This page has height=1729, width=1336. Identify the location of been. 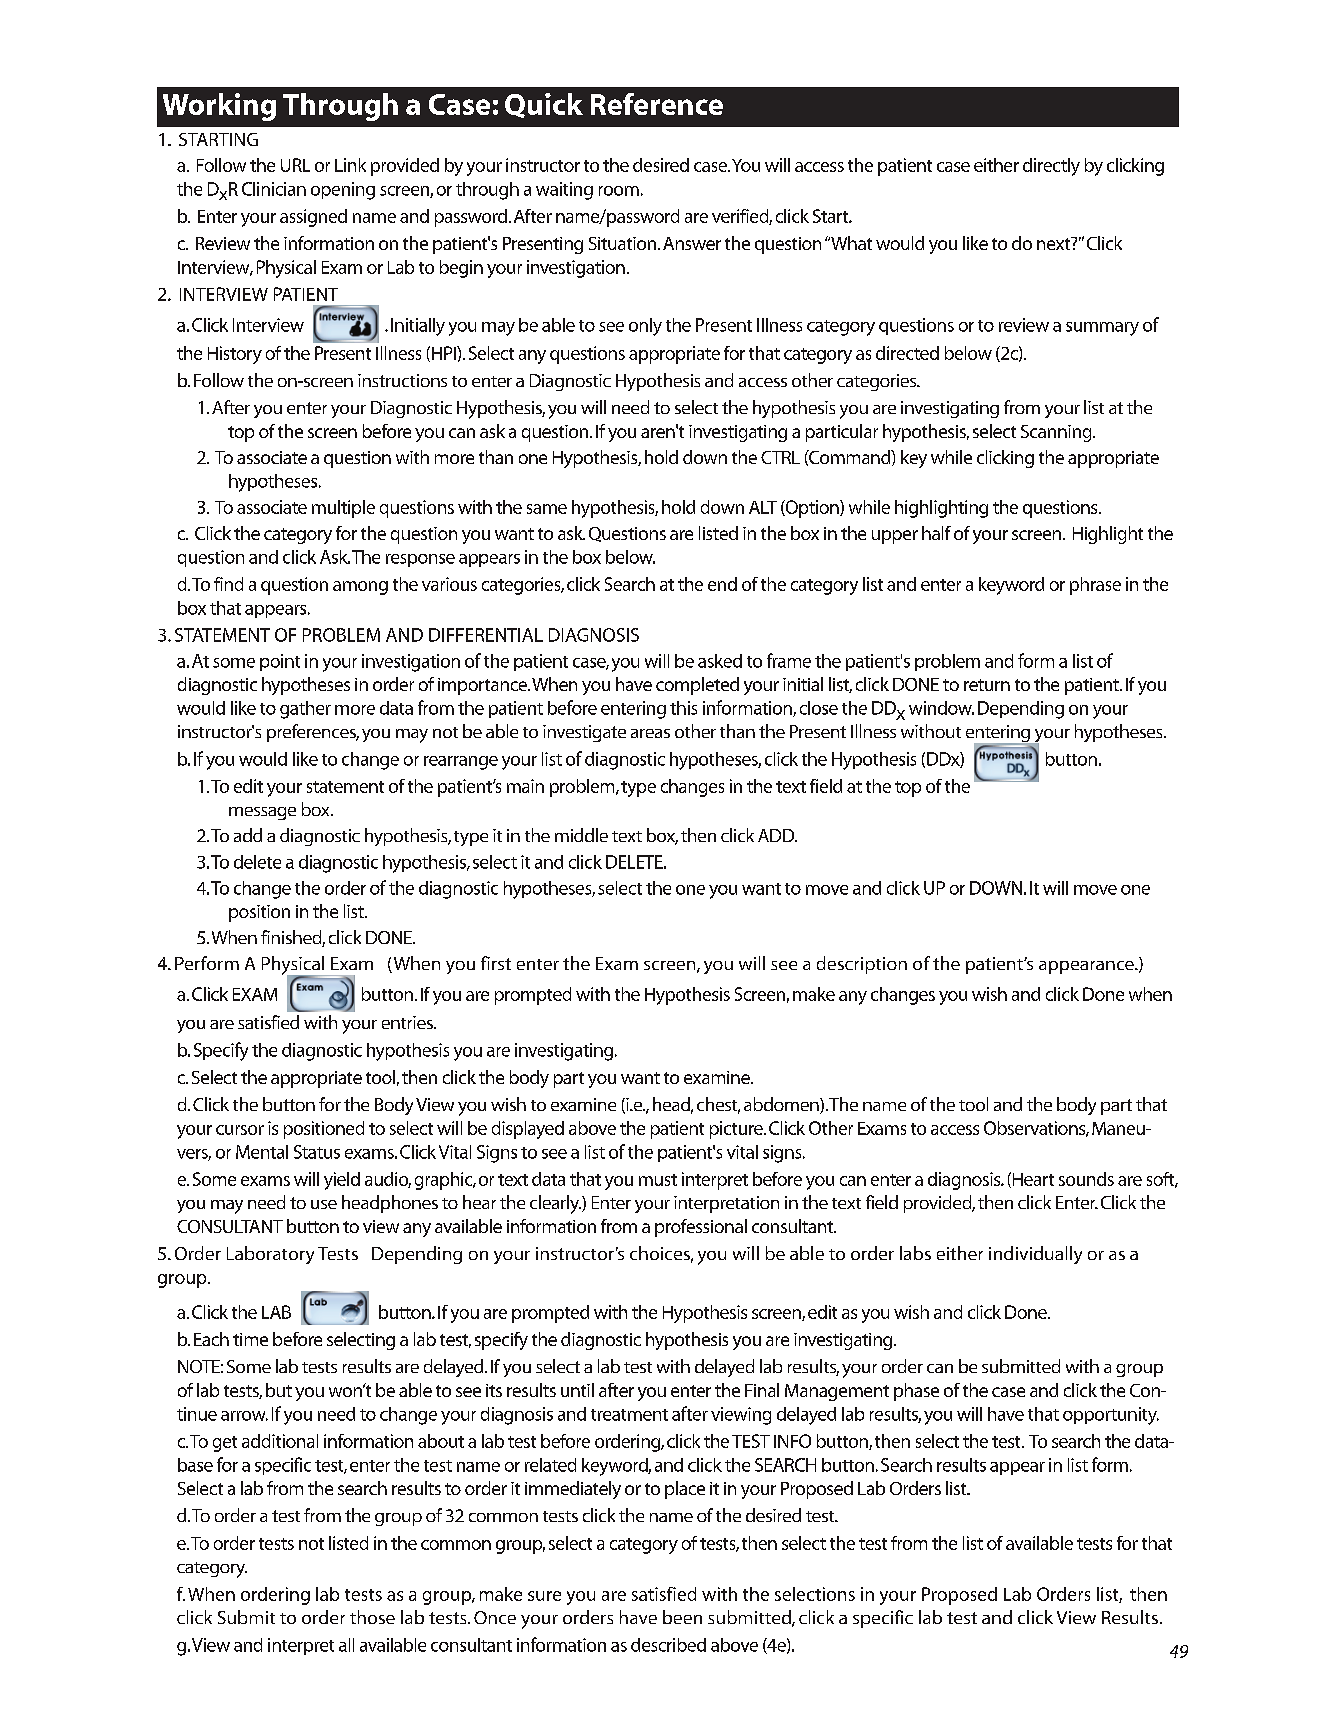
(682, 1617).
